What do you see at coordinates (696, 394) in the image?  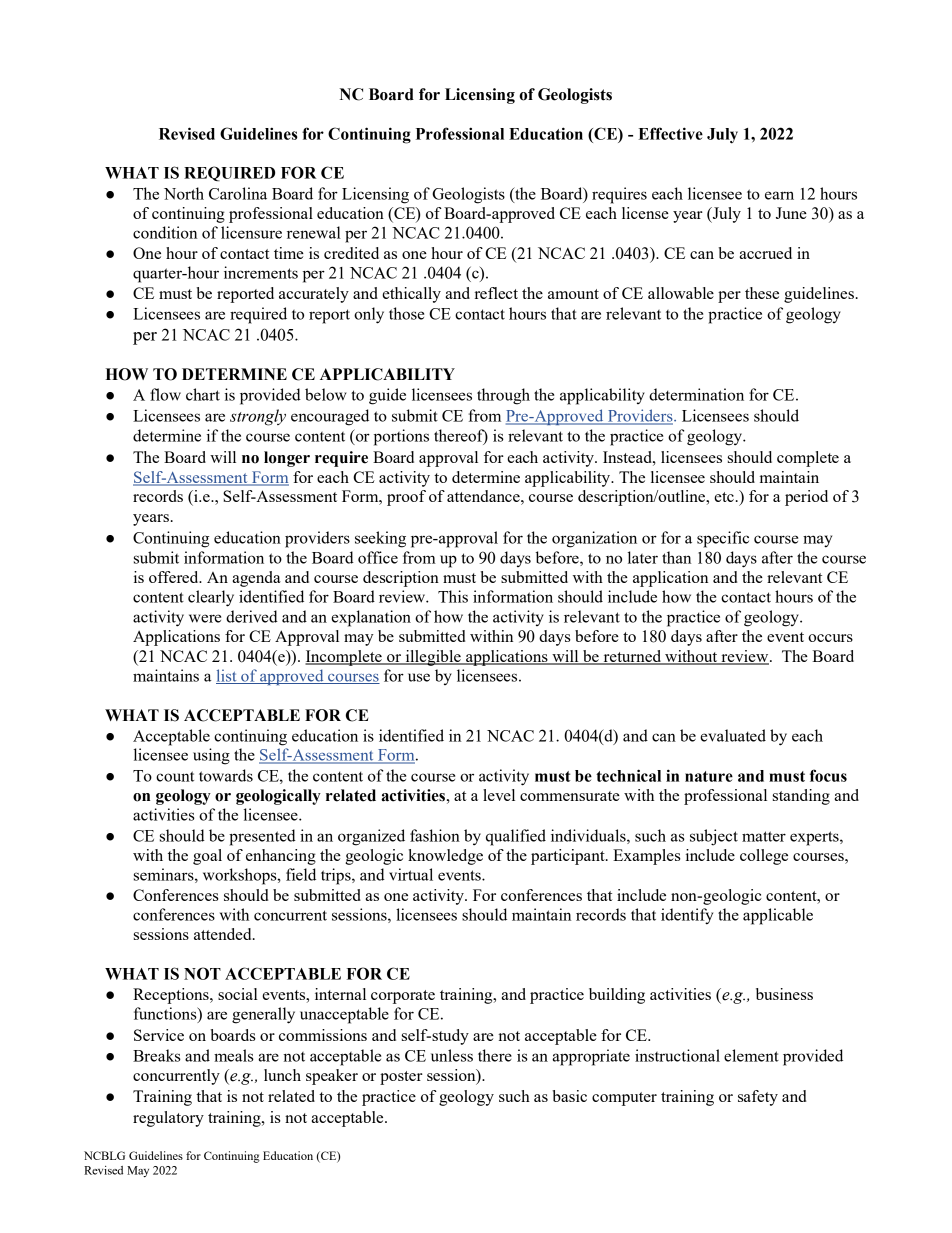 I see `determination` at bounding box center [696, 394].
